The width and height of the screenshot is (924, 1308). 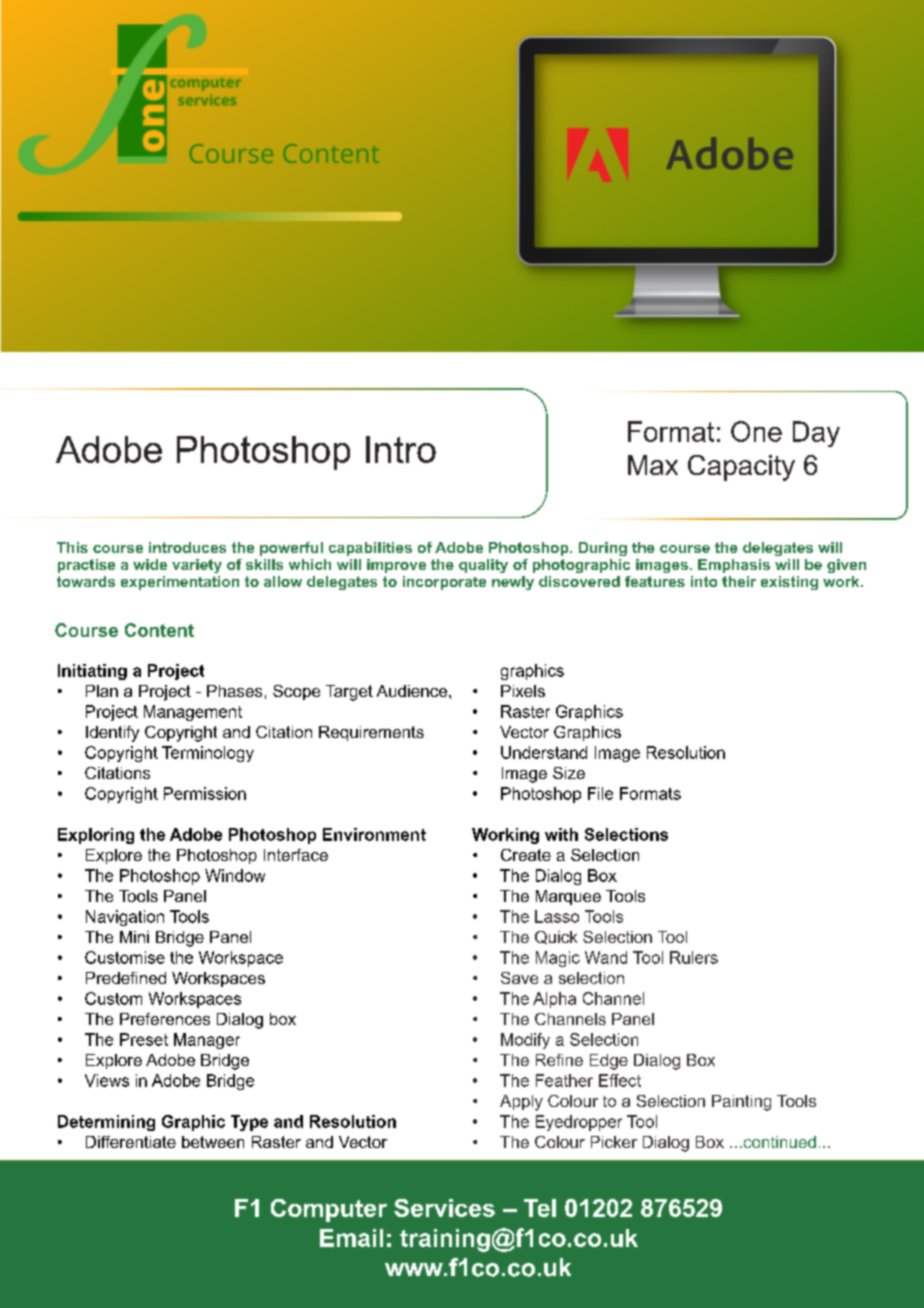 I want to click on Max, so click(x=653, y=465).
